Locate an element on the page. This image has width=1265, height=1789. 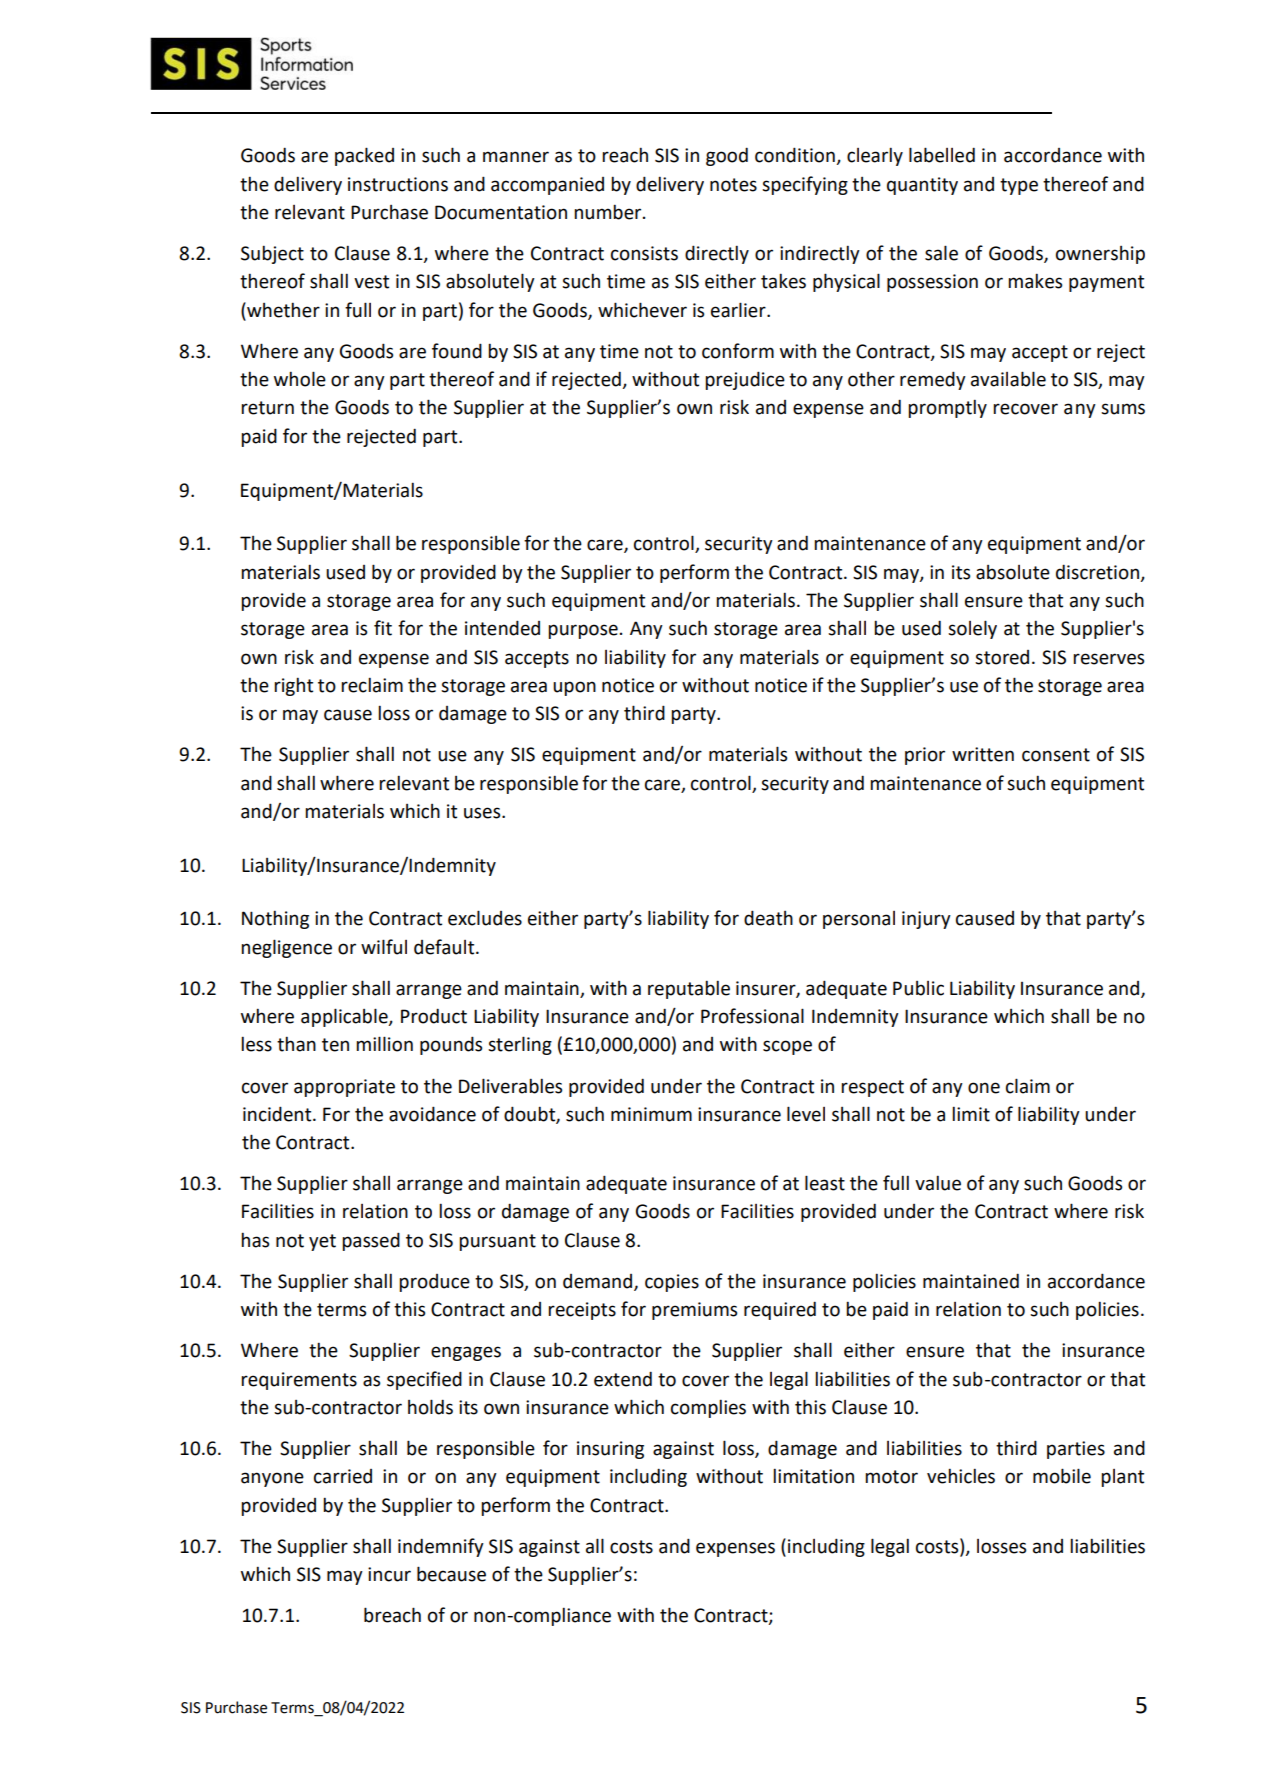
written is located at coordinates (983, 754).
